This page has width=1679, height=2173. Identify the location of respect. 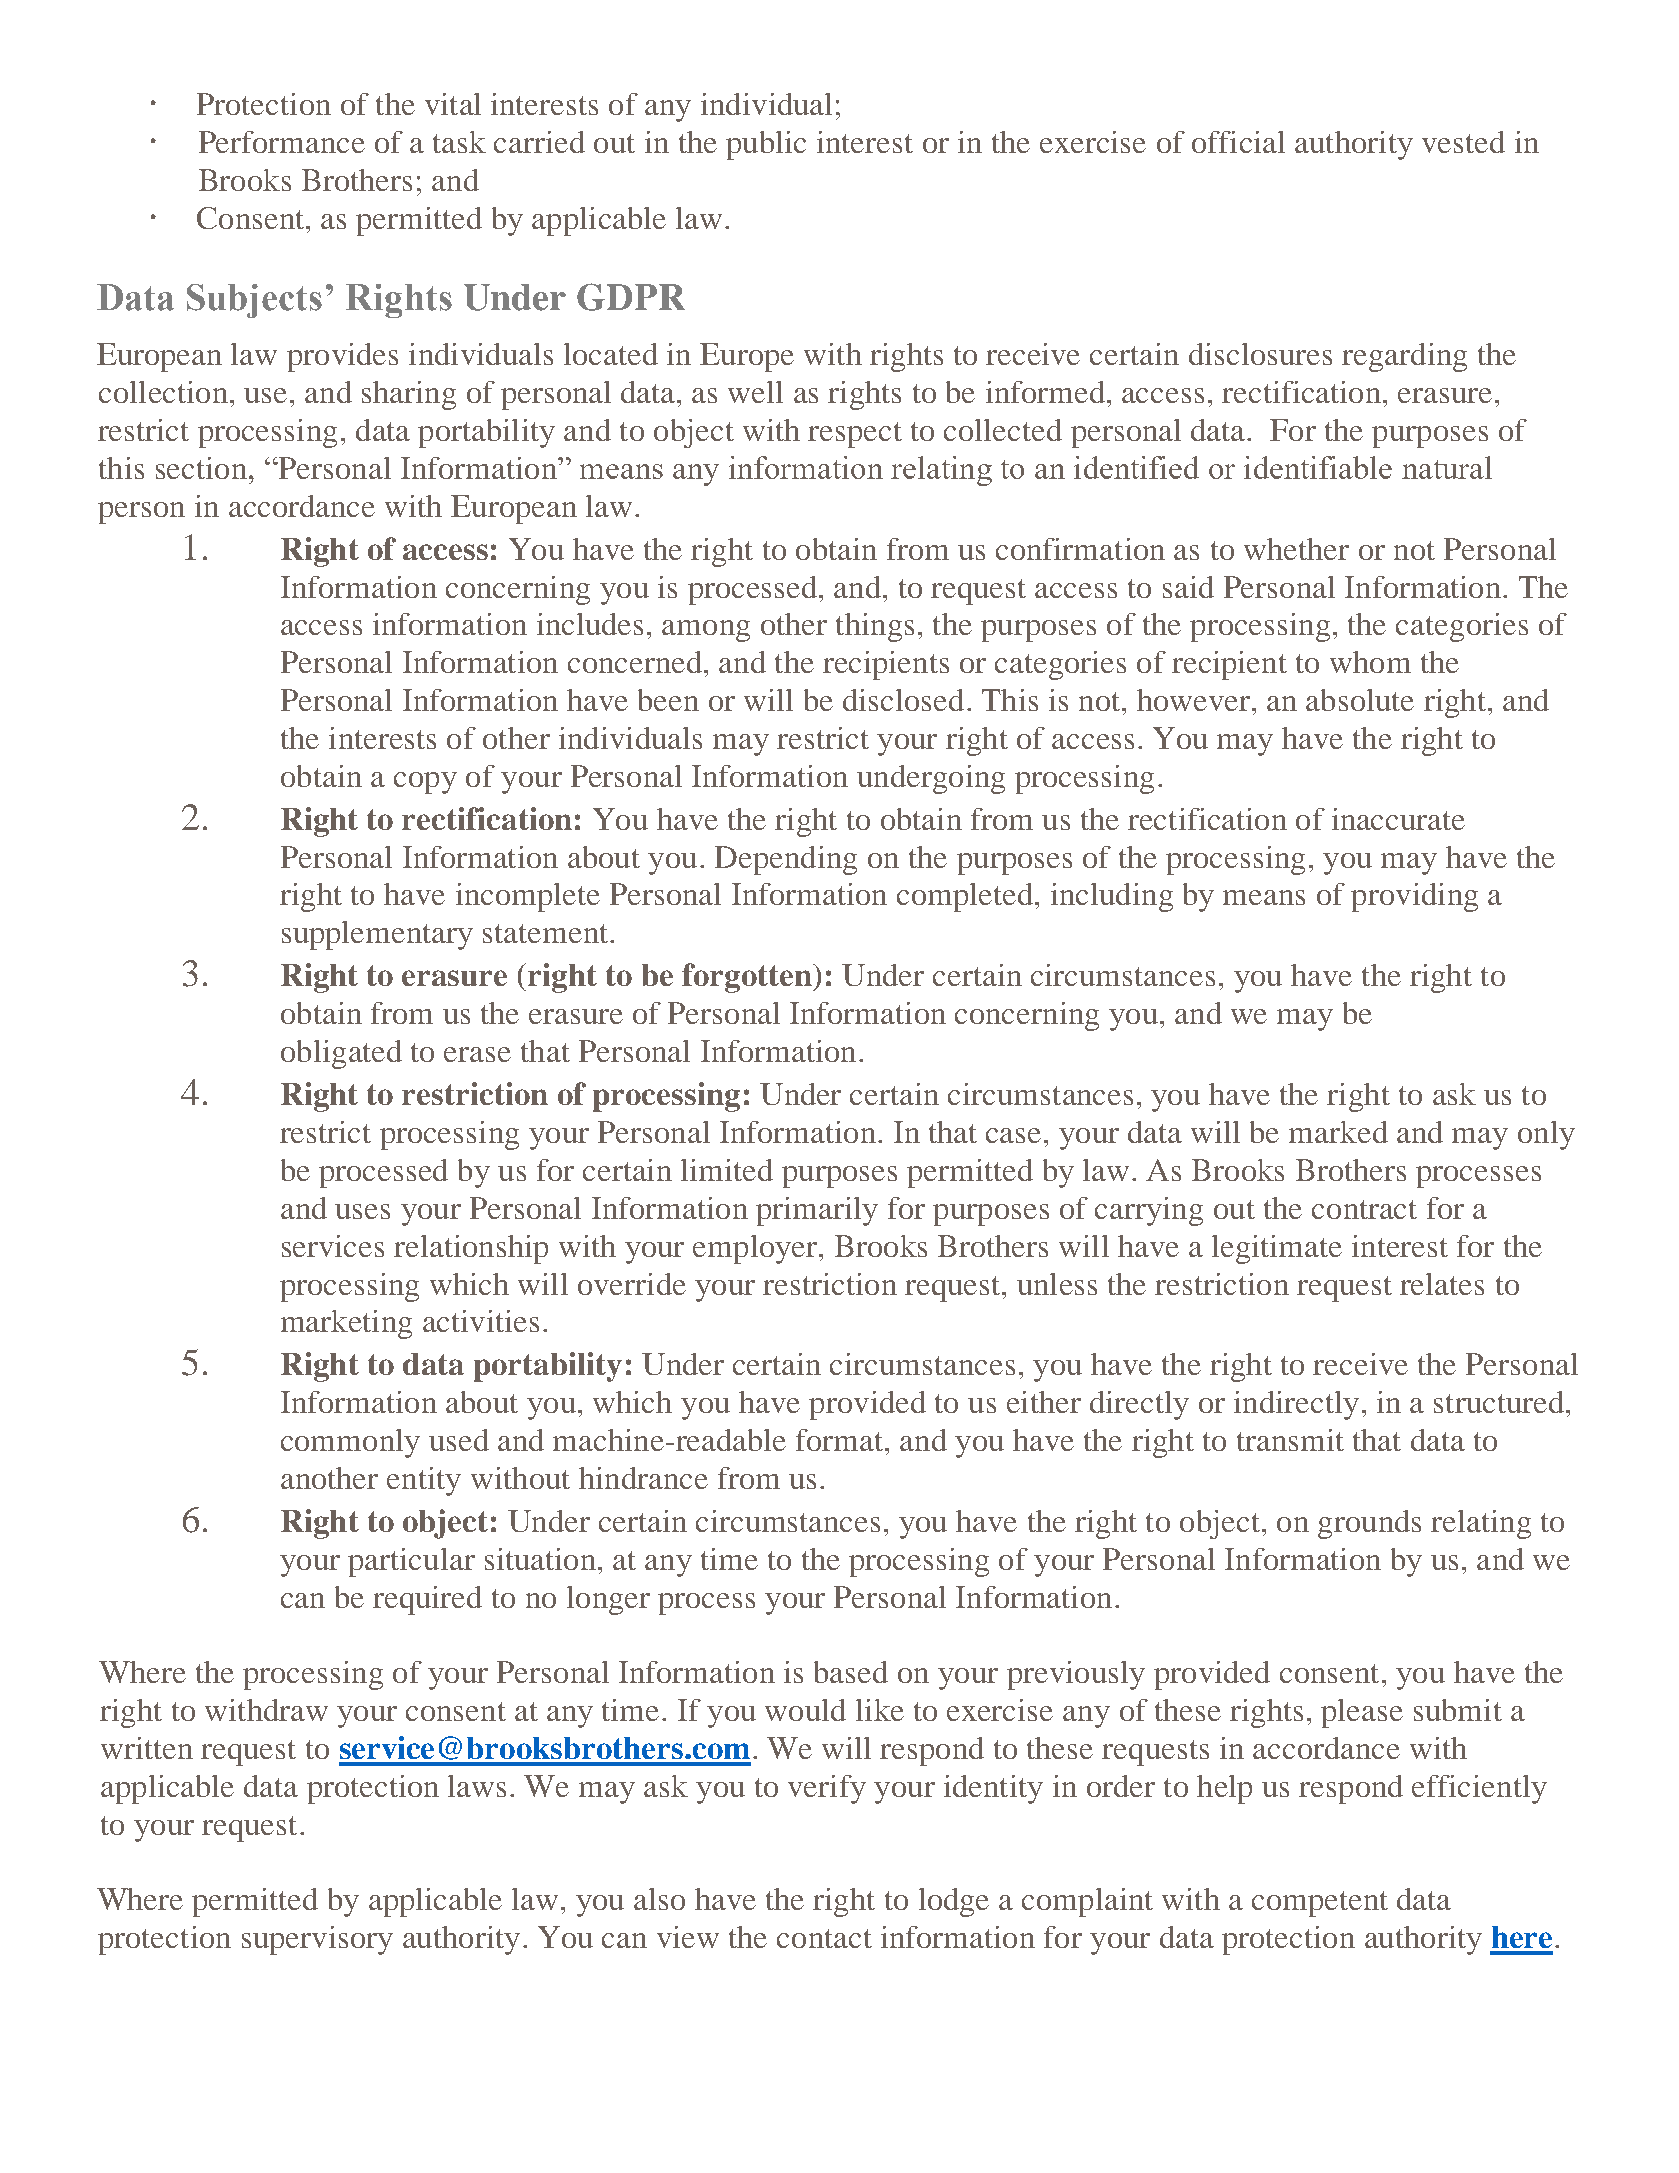
(855, 435).
